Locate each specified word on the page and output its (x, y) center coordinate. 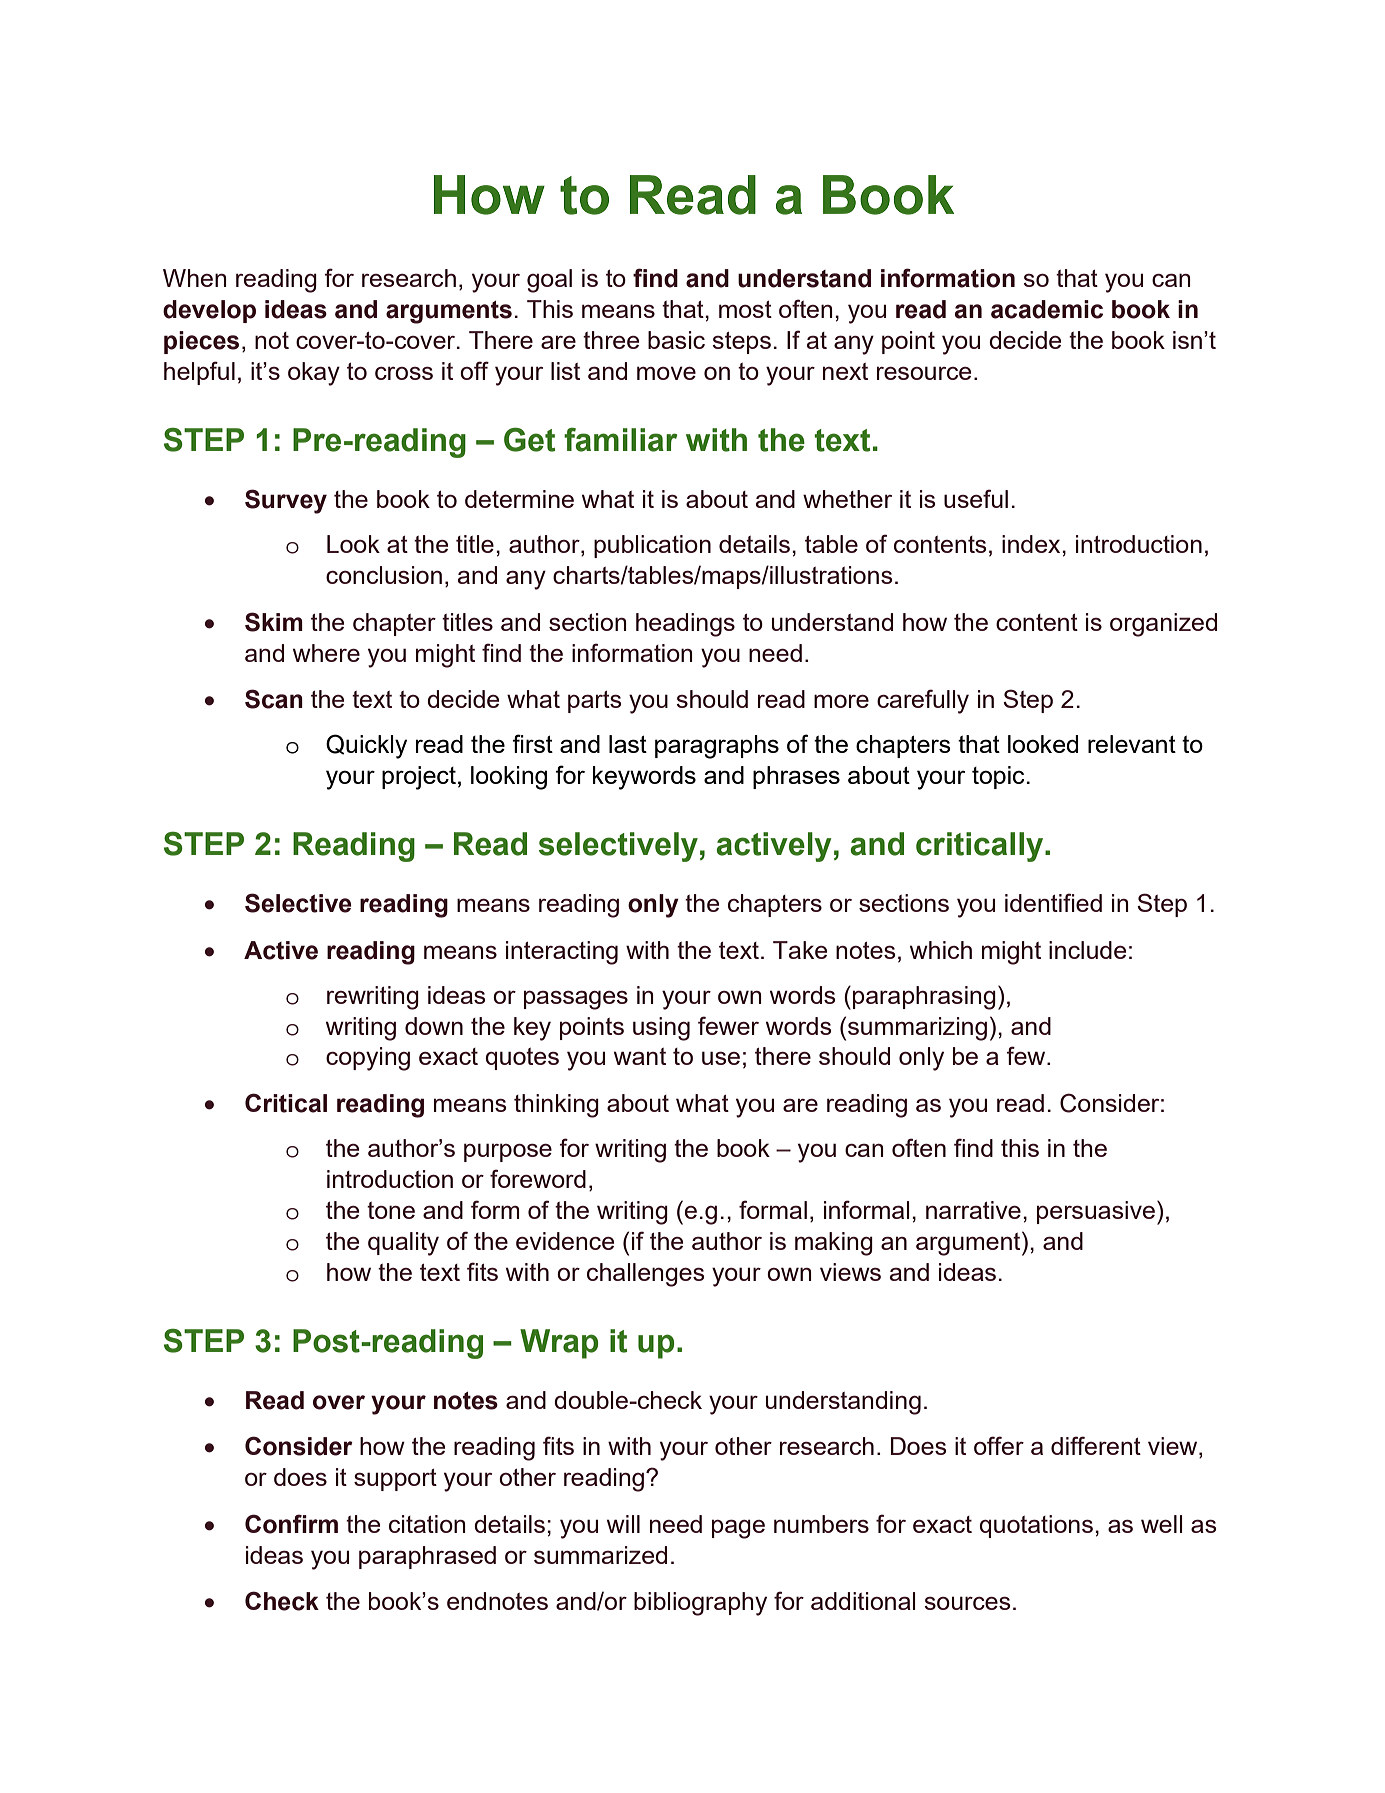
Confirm (291, 1524)
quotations (1036, 1526)
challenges (645, 1275)
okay (314, 374)
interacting (562, 953)
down (434, 1026)
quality (403, 1244)
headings (685, 625)
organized (1163, 625)
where (326, 653)
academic (1047, 309)
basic (676, 340)
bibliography (700, 1604)
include (1087, 950)
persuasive (1096, 1212)
